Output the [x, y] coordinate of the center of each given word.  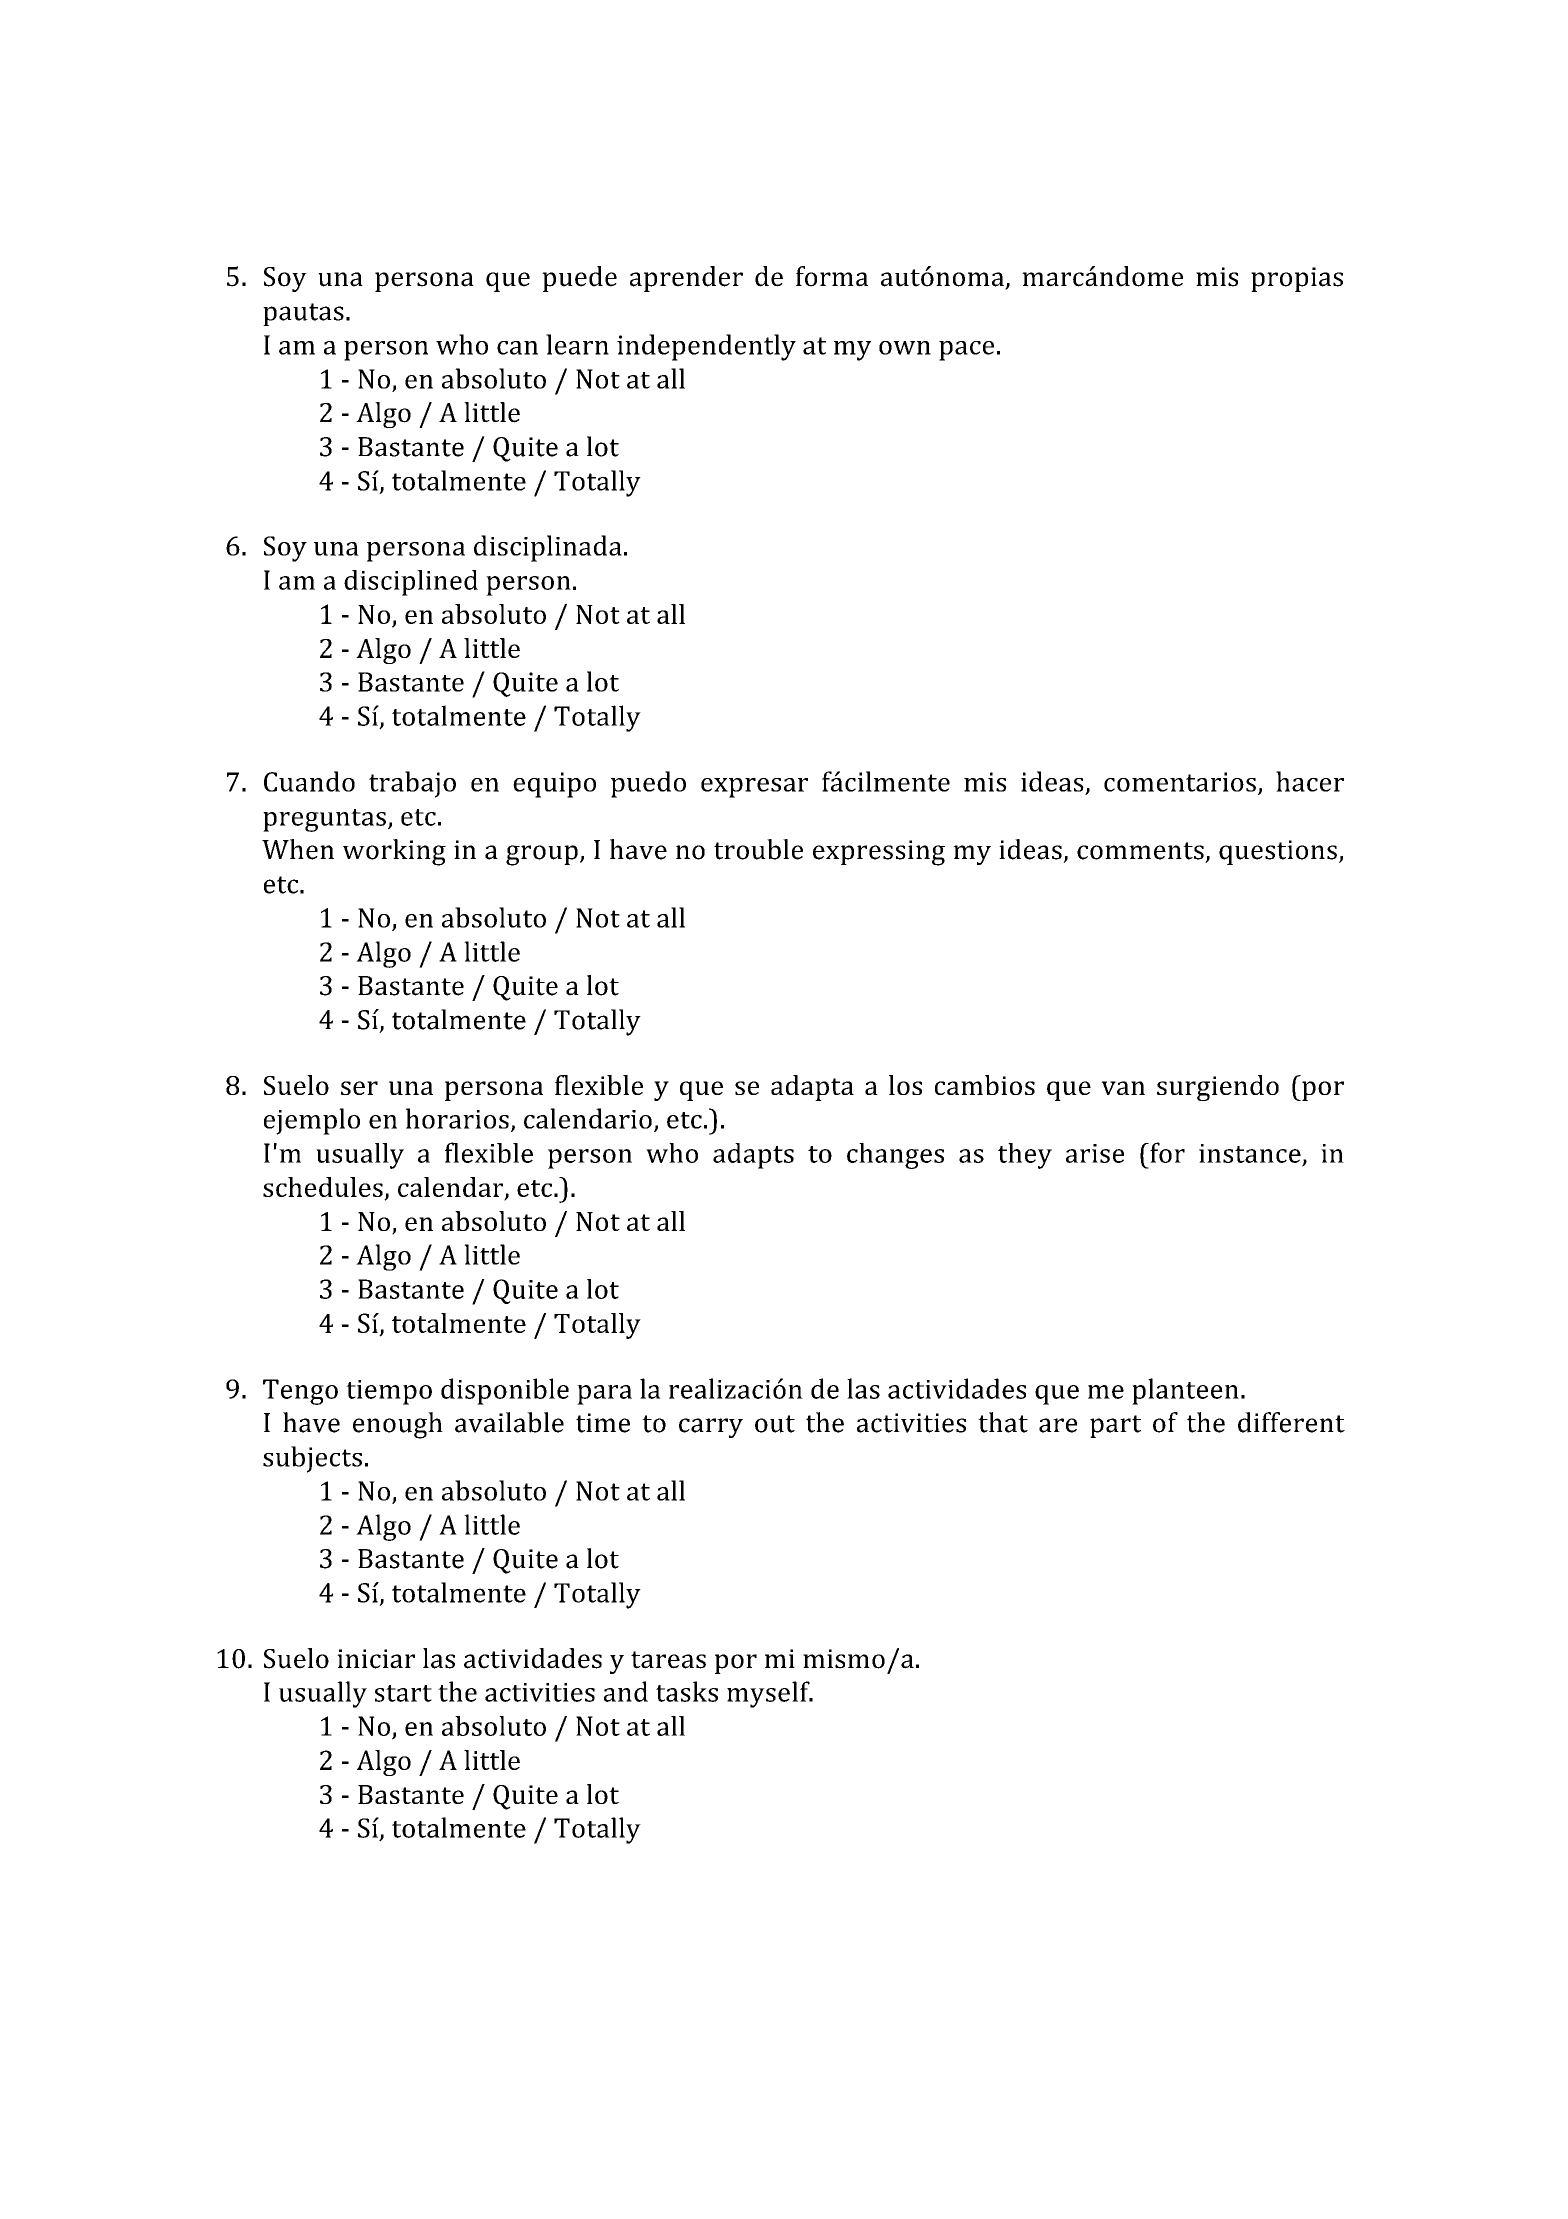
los [905, 1085]
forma [832, 276]
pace [966, 351]
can [517, 348]
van [1123, 1088]
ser [359, 1088]
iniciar [376, 1659]
